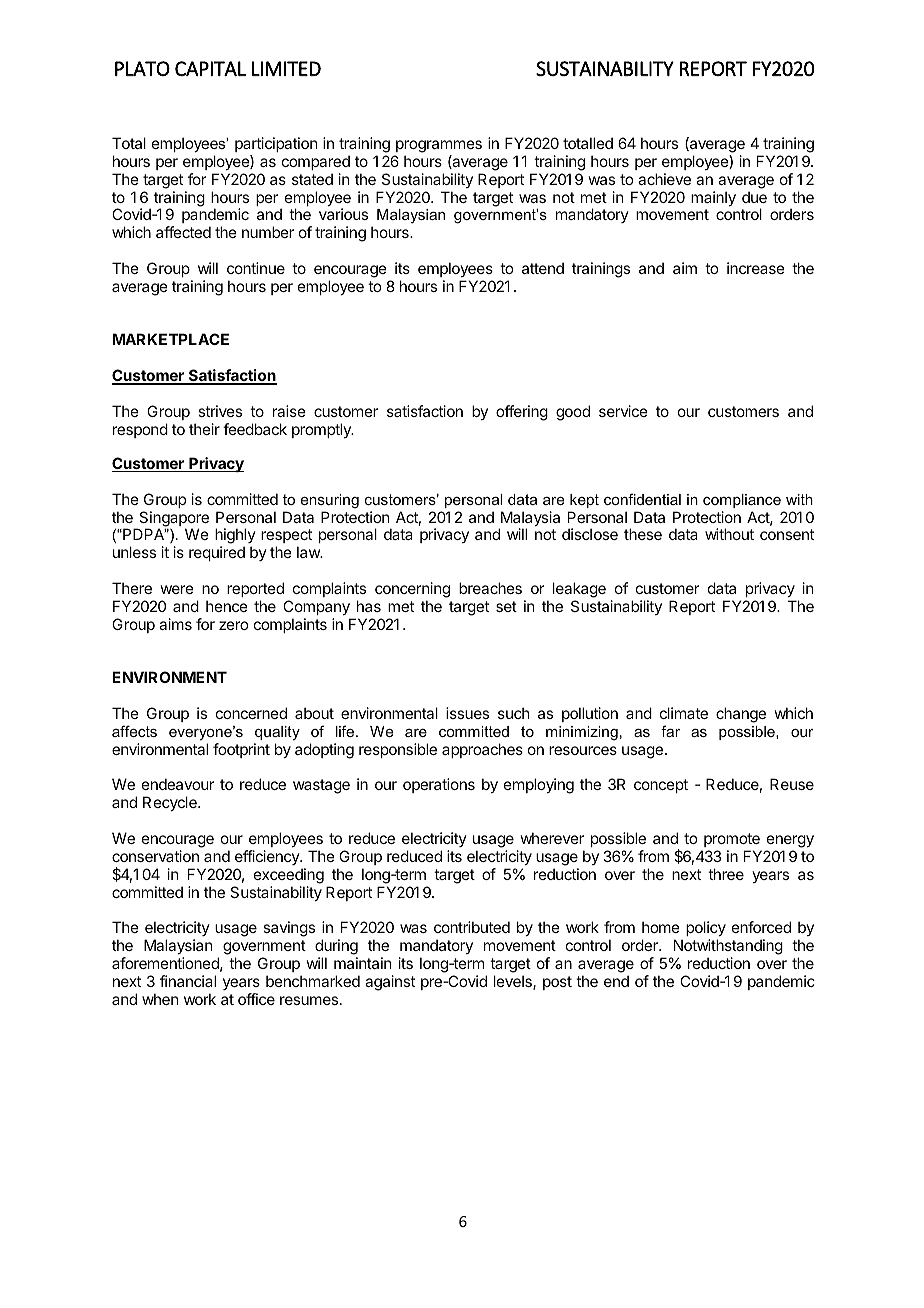  I want to click on contributed, so click(472, 927).
